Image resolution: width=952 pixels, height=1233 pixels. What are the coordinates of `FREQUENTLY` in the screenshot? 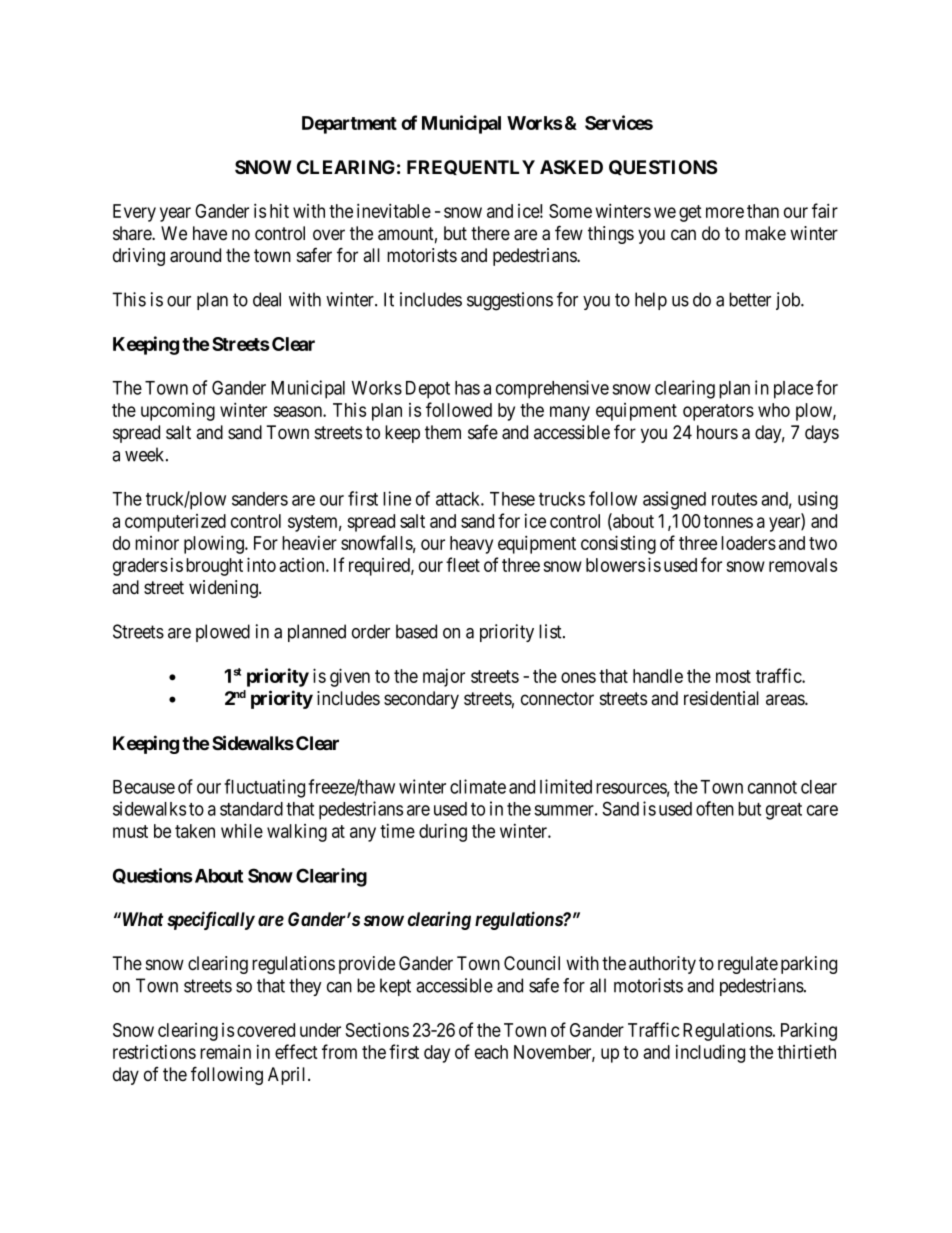 It's located at (471, 167).
